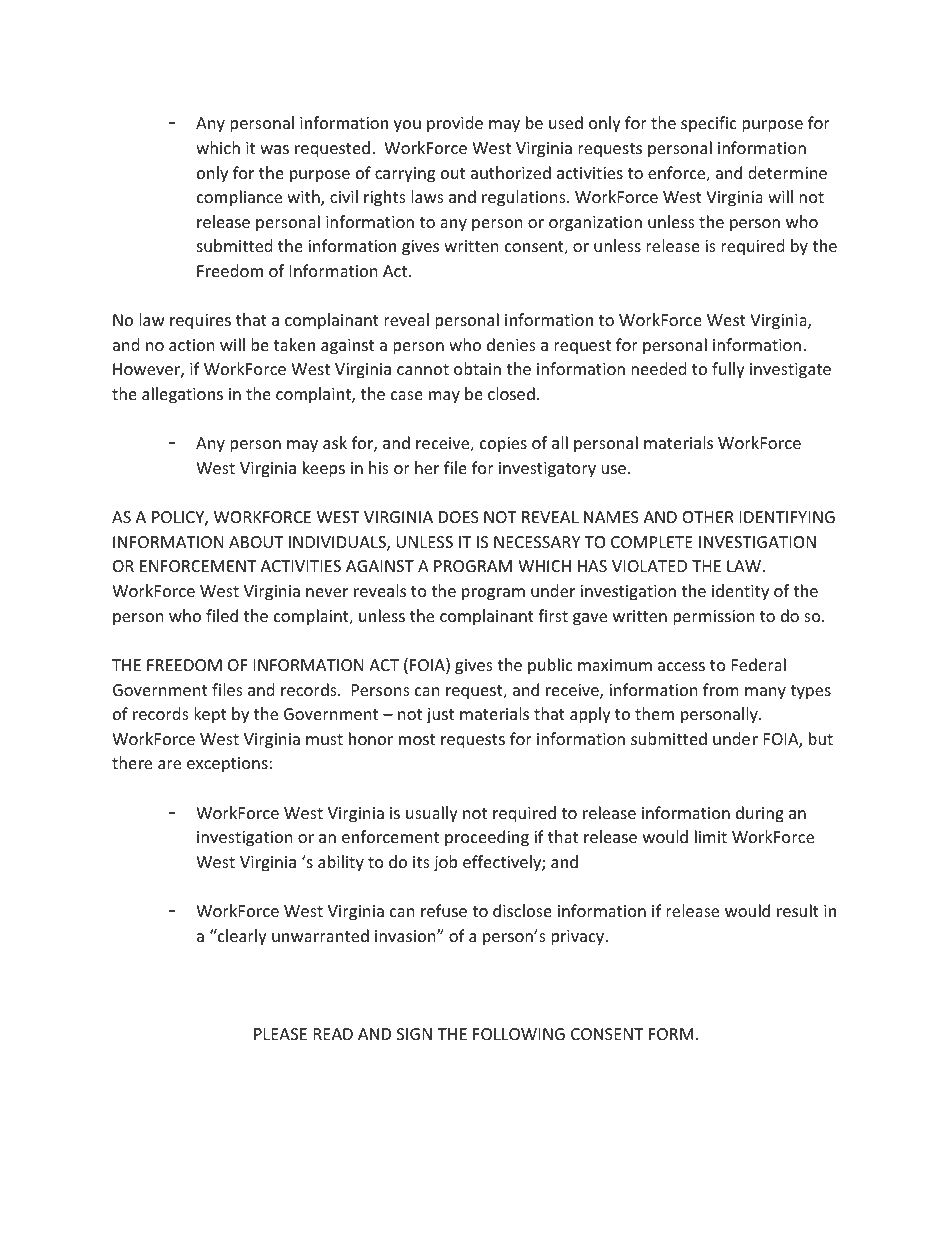 This screenshot has height=1233, width=952. I want to click on specific, so click(709, 124).
